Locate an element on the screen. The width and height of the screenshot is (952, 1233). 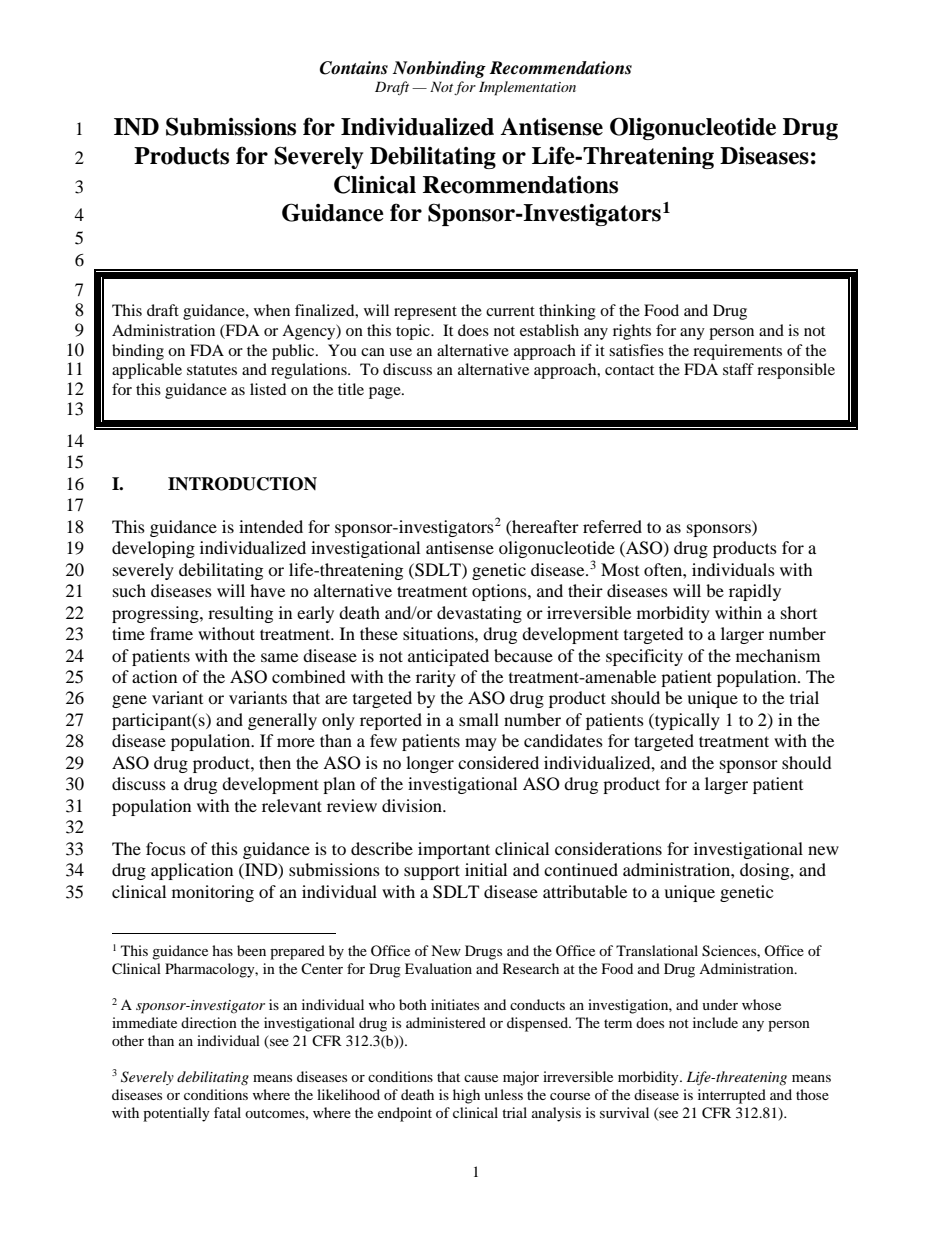
resulting is located at coordinates (240, 614).
